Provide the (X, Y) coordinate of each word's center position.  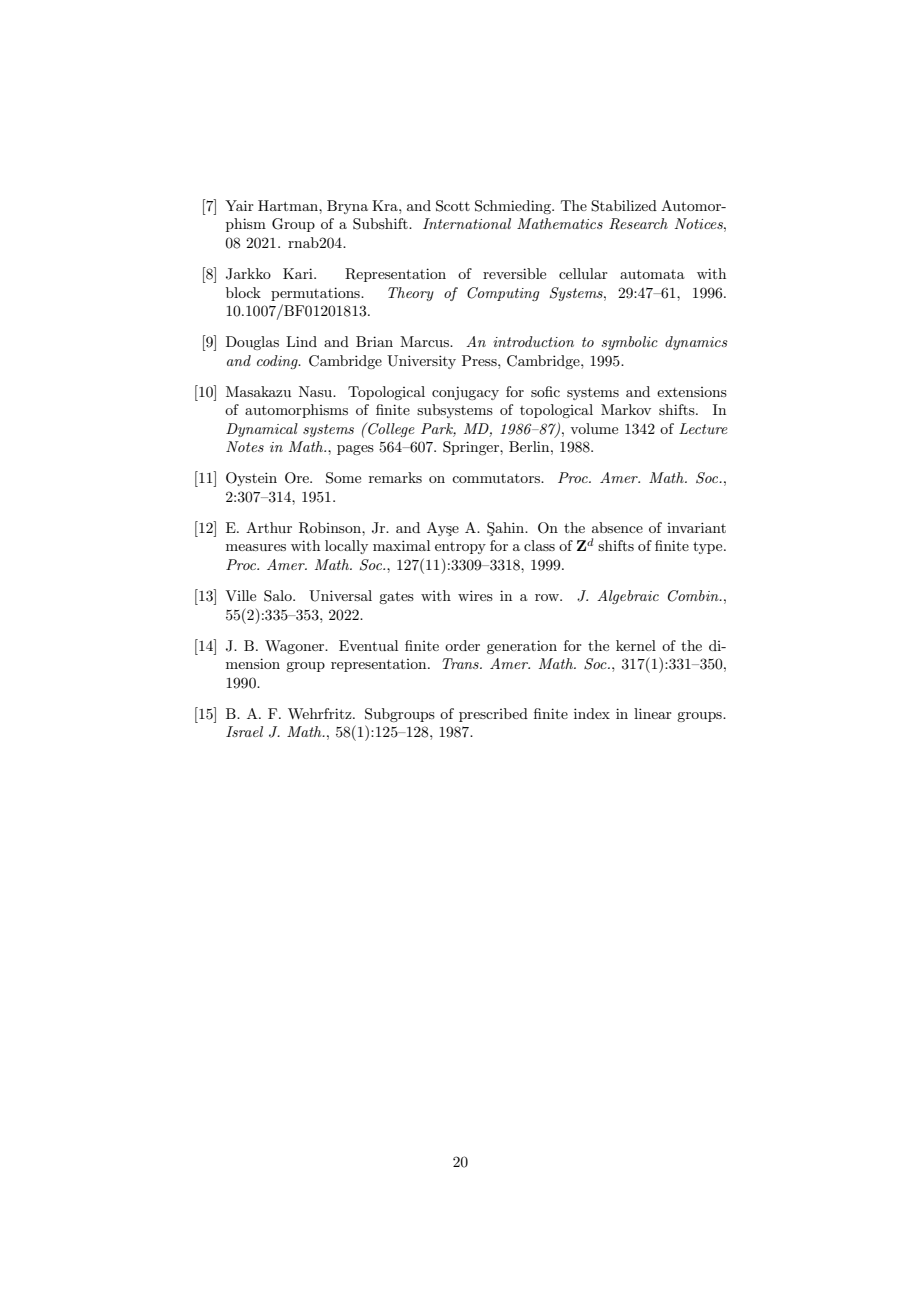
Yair (239, 205)
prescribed (493, 715)
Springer (472, 448)
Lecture (703, 428)
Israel (244, 731)
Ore (298, 478)
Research (638, 224)
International (467, 223)
